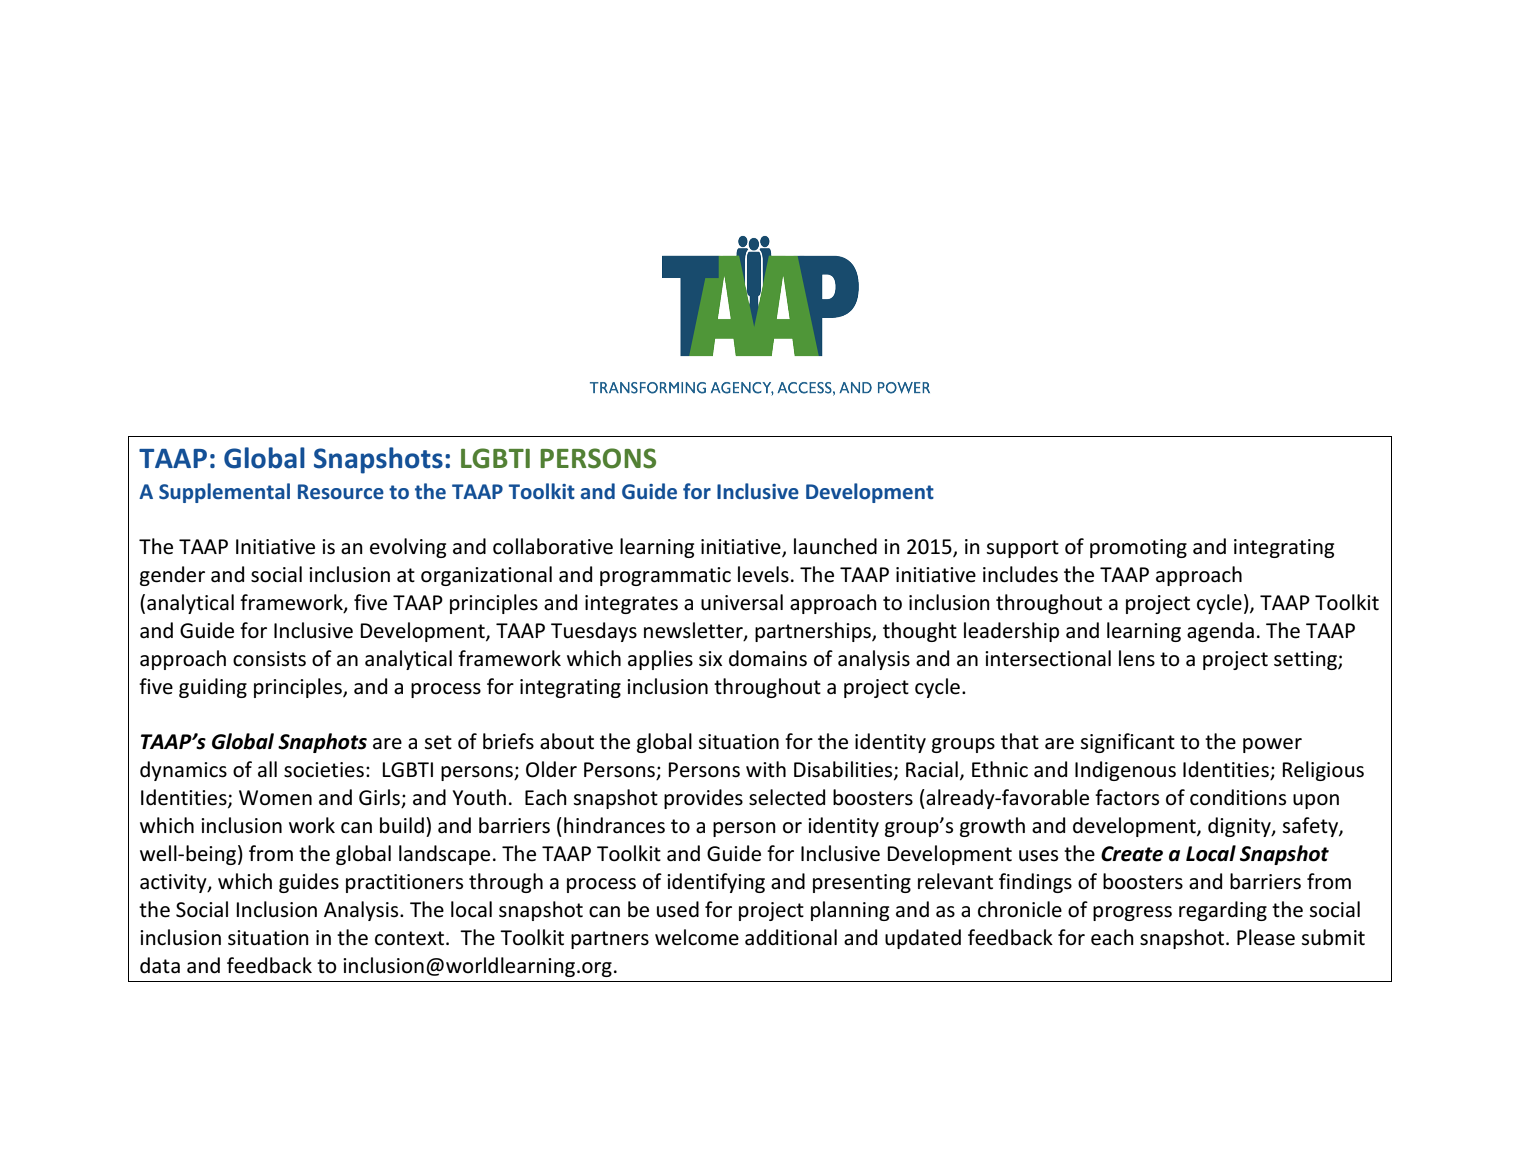 This document has height=1172, width=1517. I want to click on context, so click(409, 938).
